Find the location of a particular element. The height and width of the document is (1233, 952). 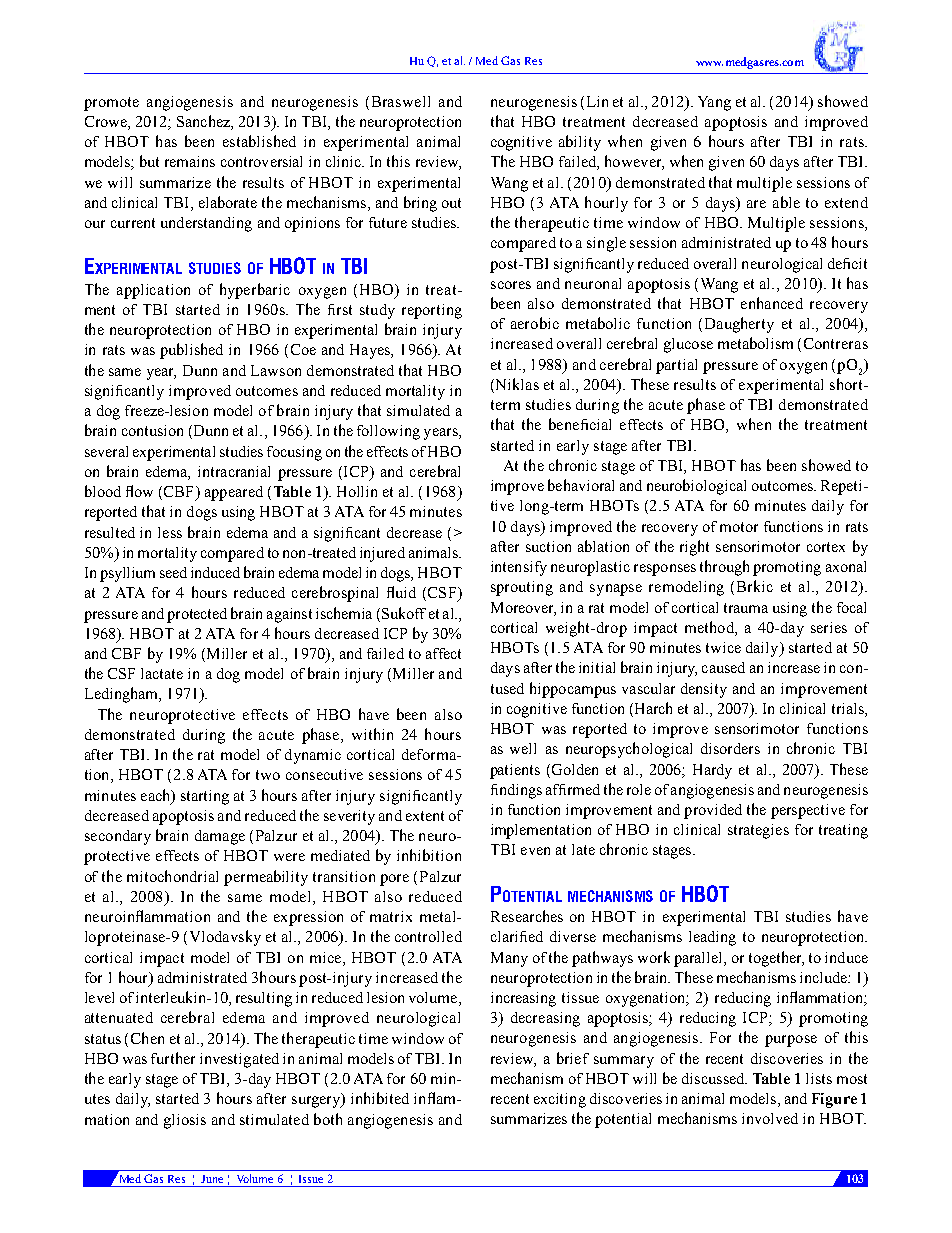

further is located at coordinates (173, 1058).
